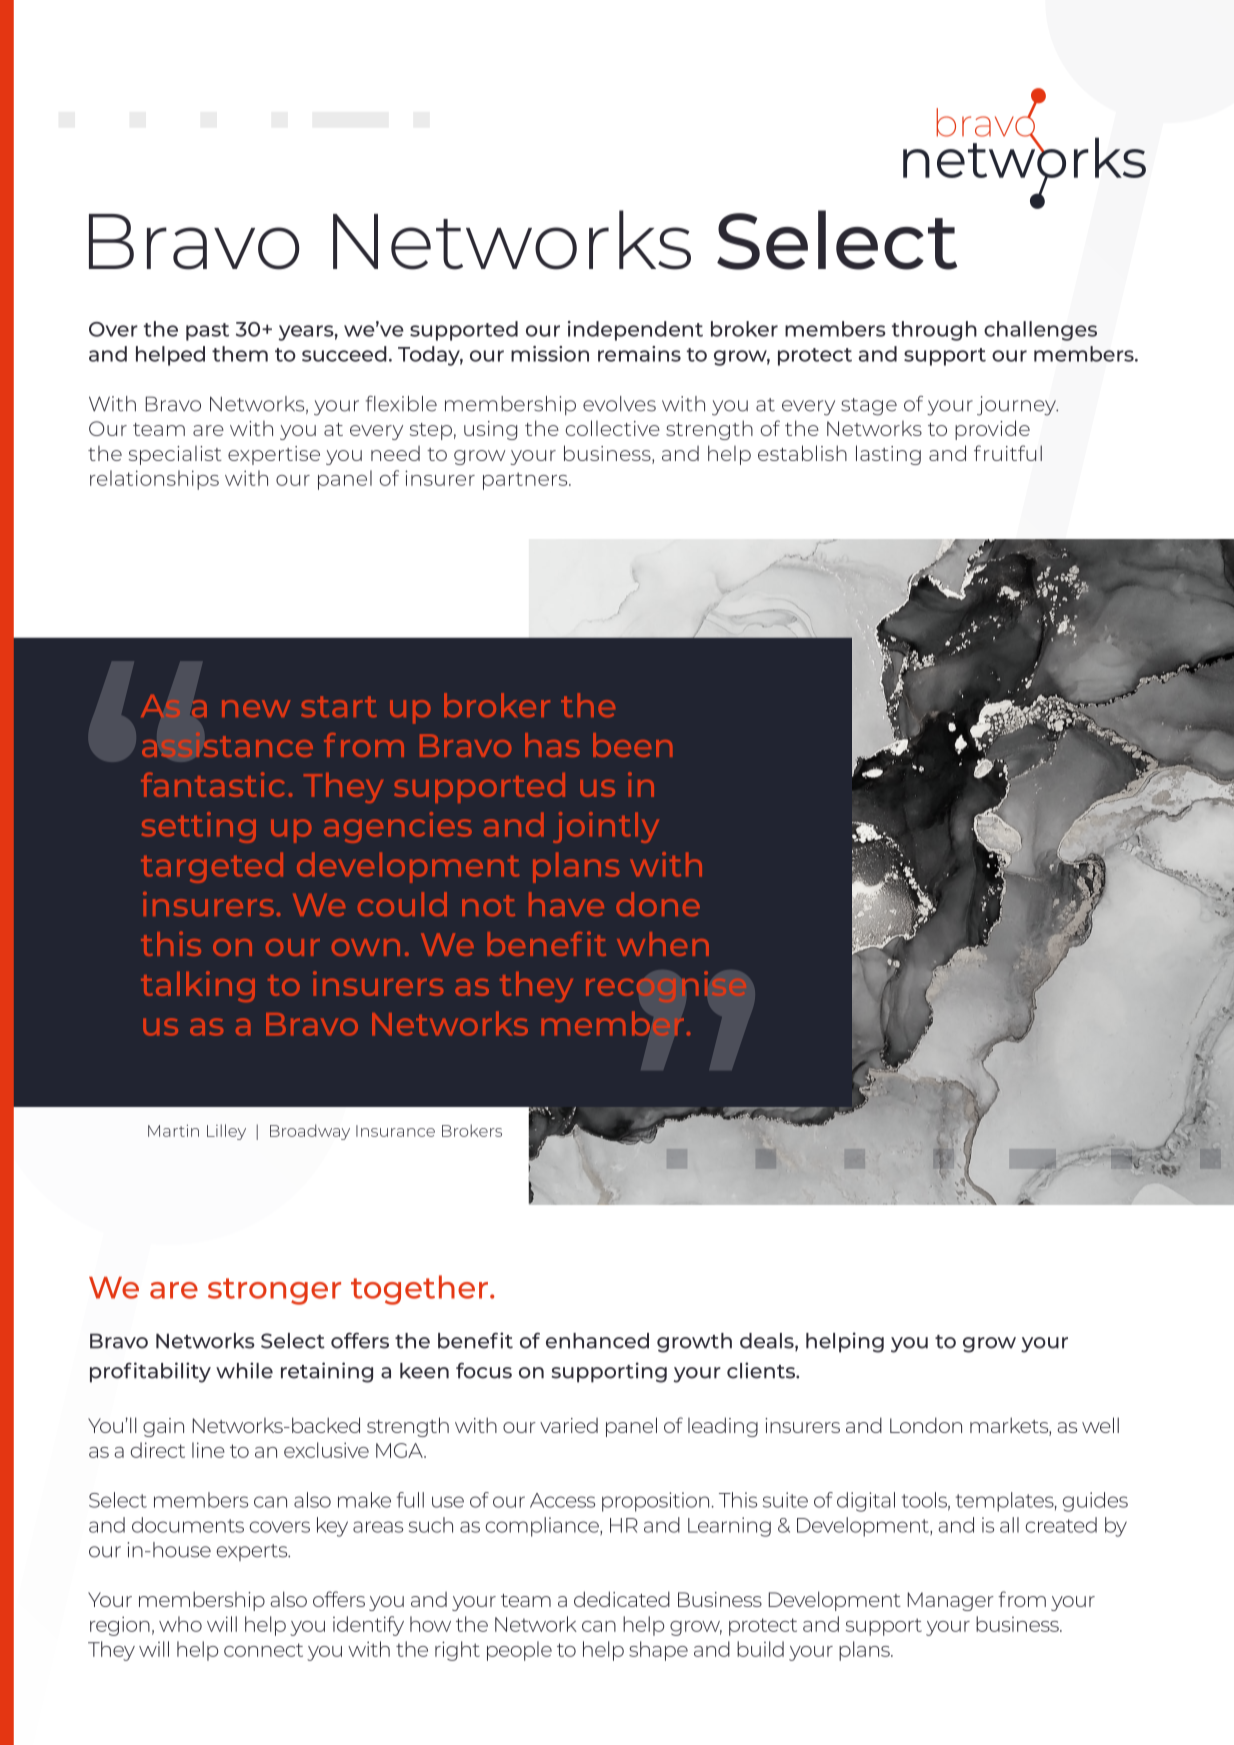 The height and width of the screenshot is (1745, 1234). Describe the element at coordinates (639, 354) in the screenshot. I see `remains` at that location.
